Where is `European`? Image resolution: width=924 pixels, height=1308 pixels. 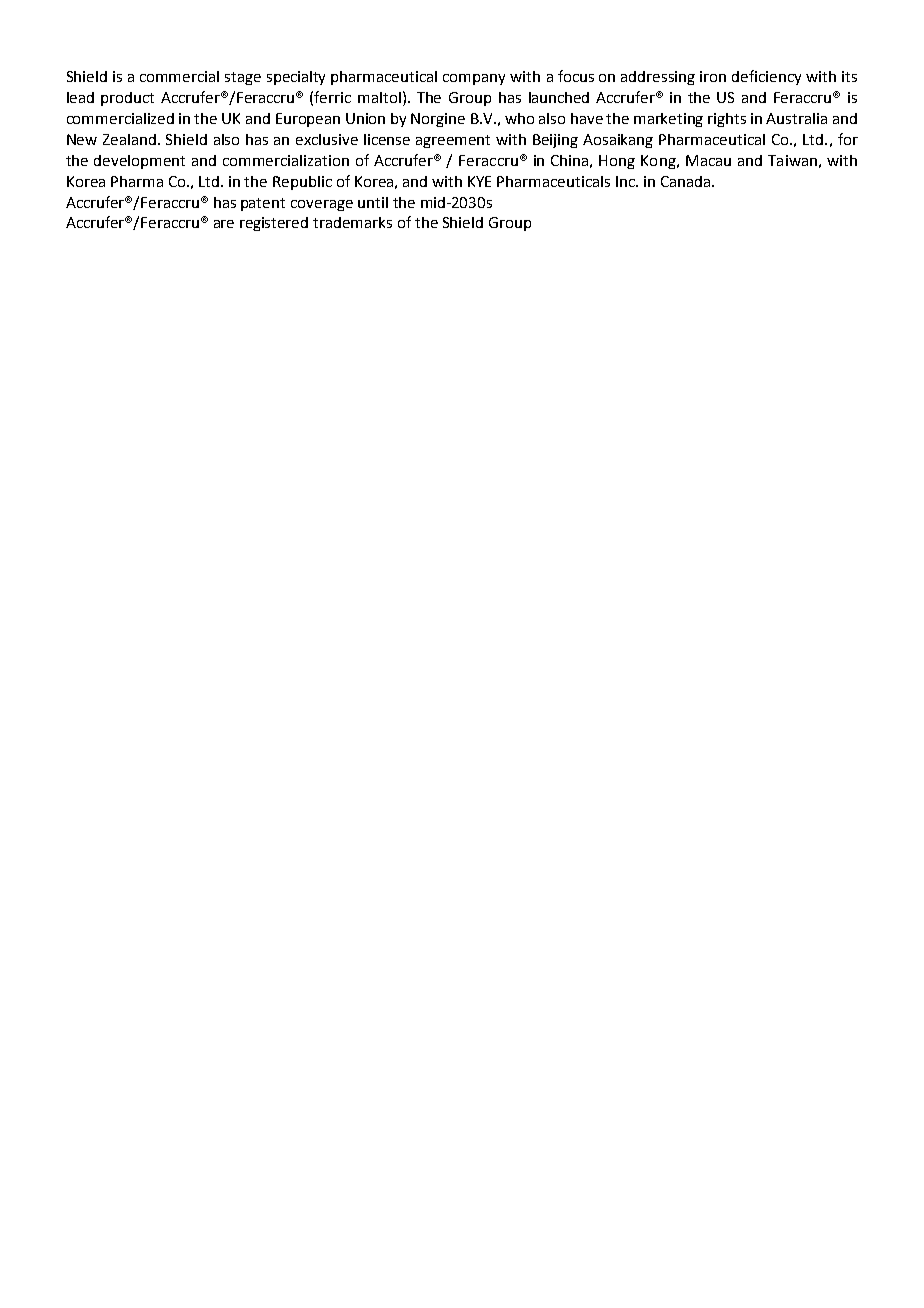 European is located at coordinates (308, 120).
